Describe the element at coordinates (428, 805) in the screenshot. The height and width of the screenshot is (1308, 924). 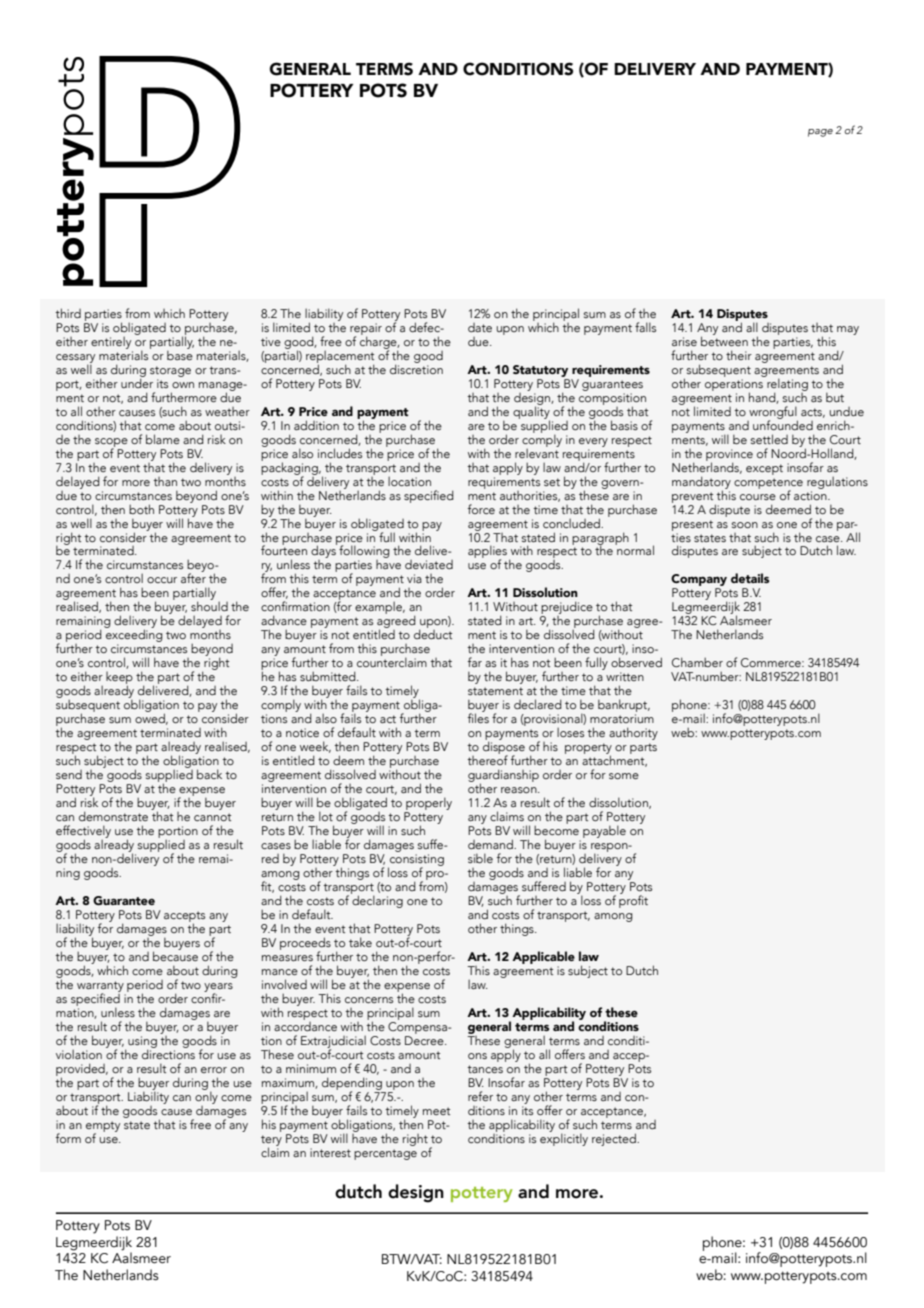
I see `properly` at that location.
